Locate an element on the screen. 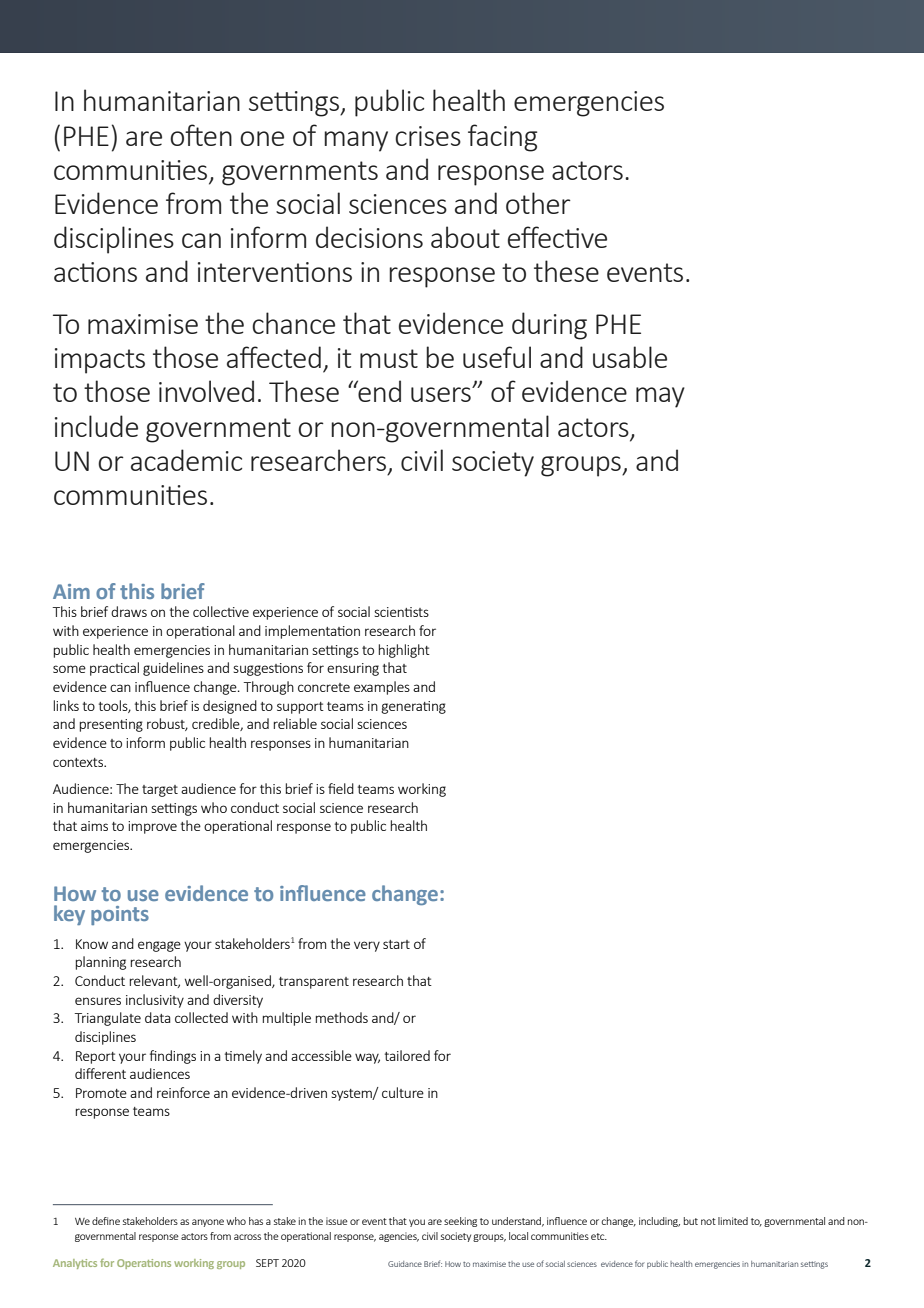 The image size is (924, 1308). crises is located at coordinates (428, 136).
